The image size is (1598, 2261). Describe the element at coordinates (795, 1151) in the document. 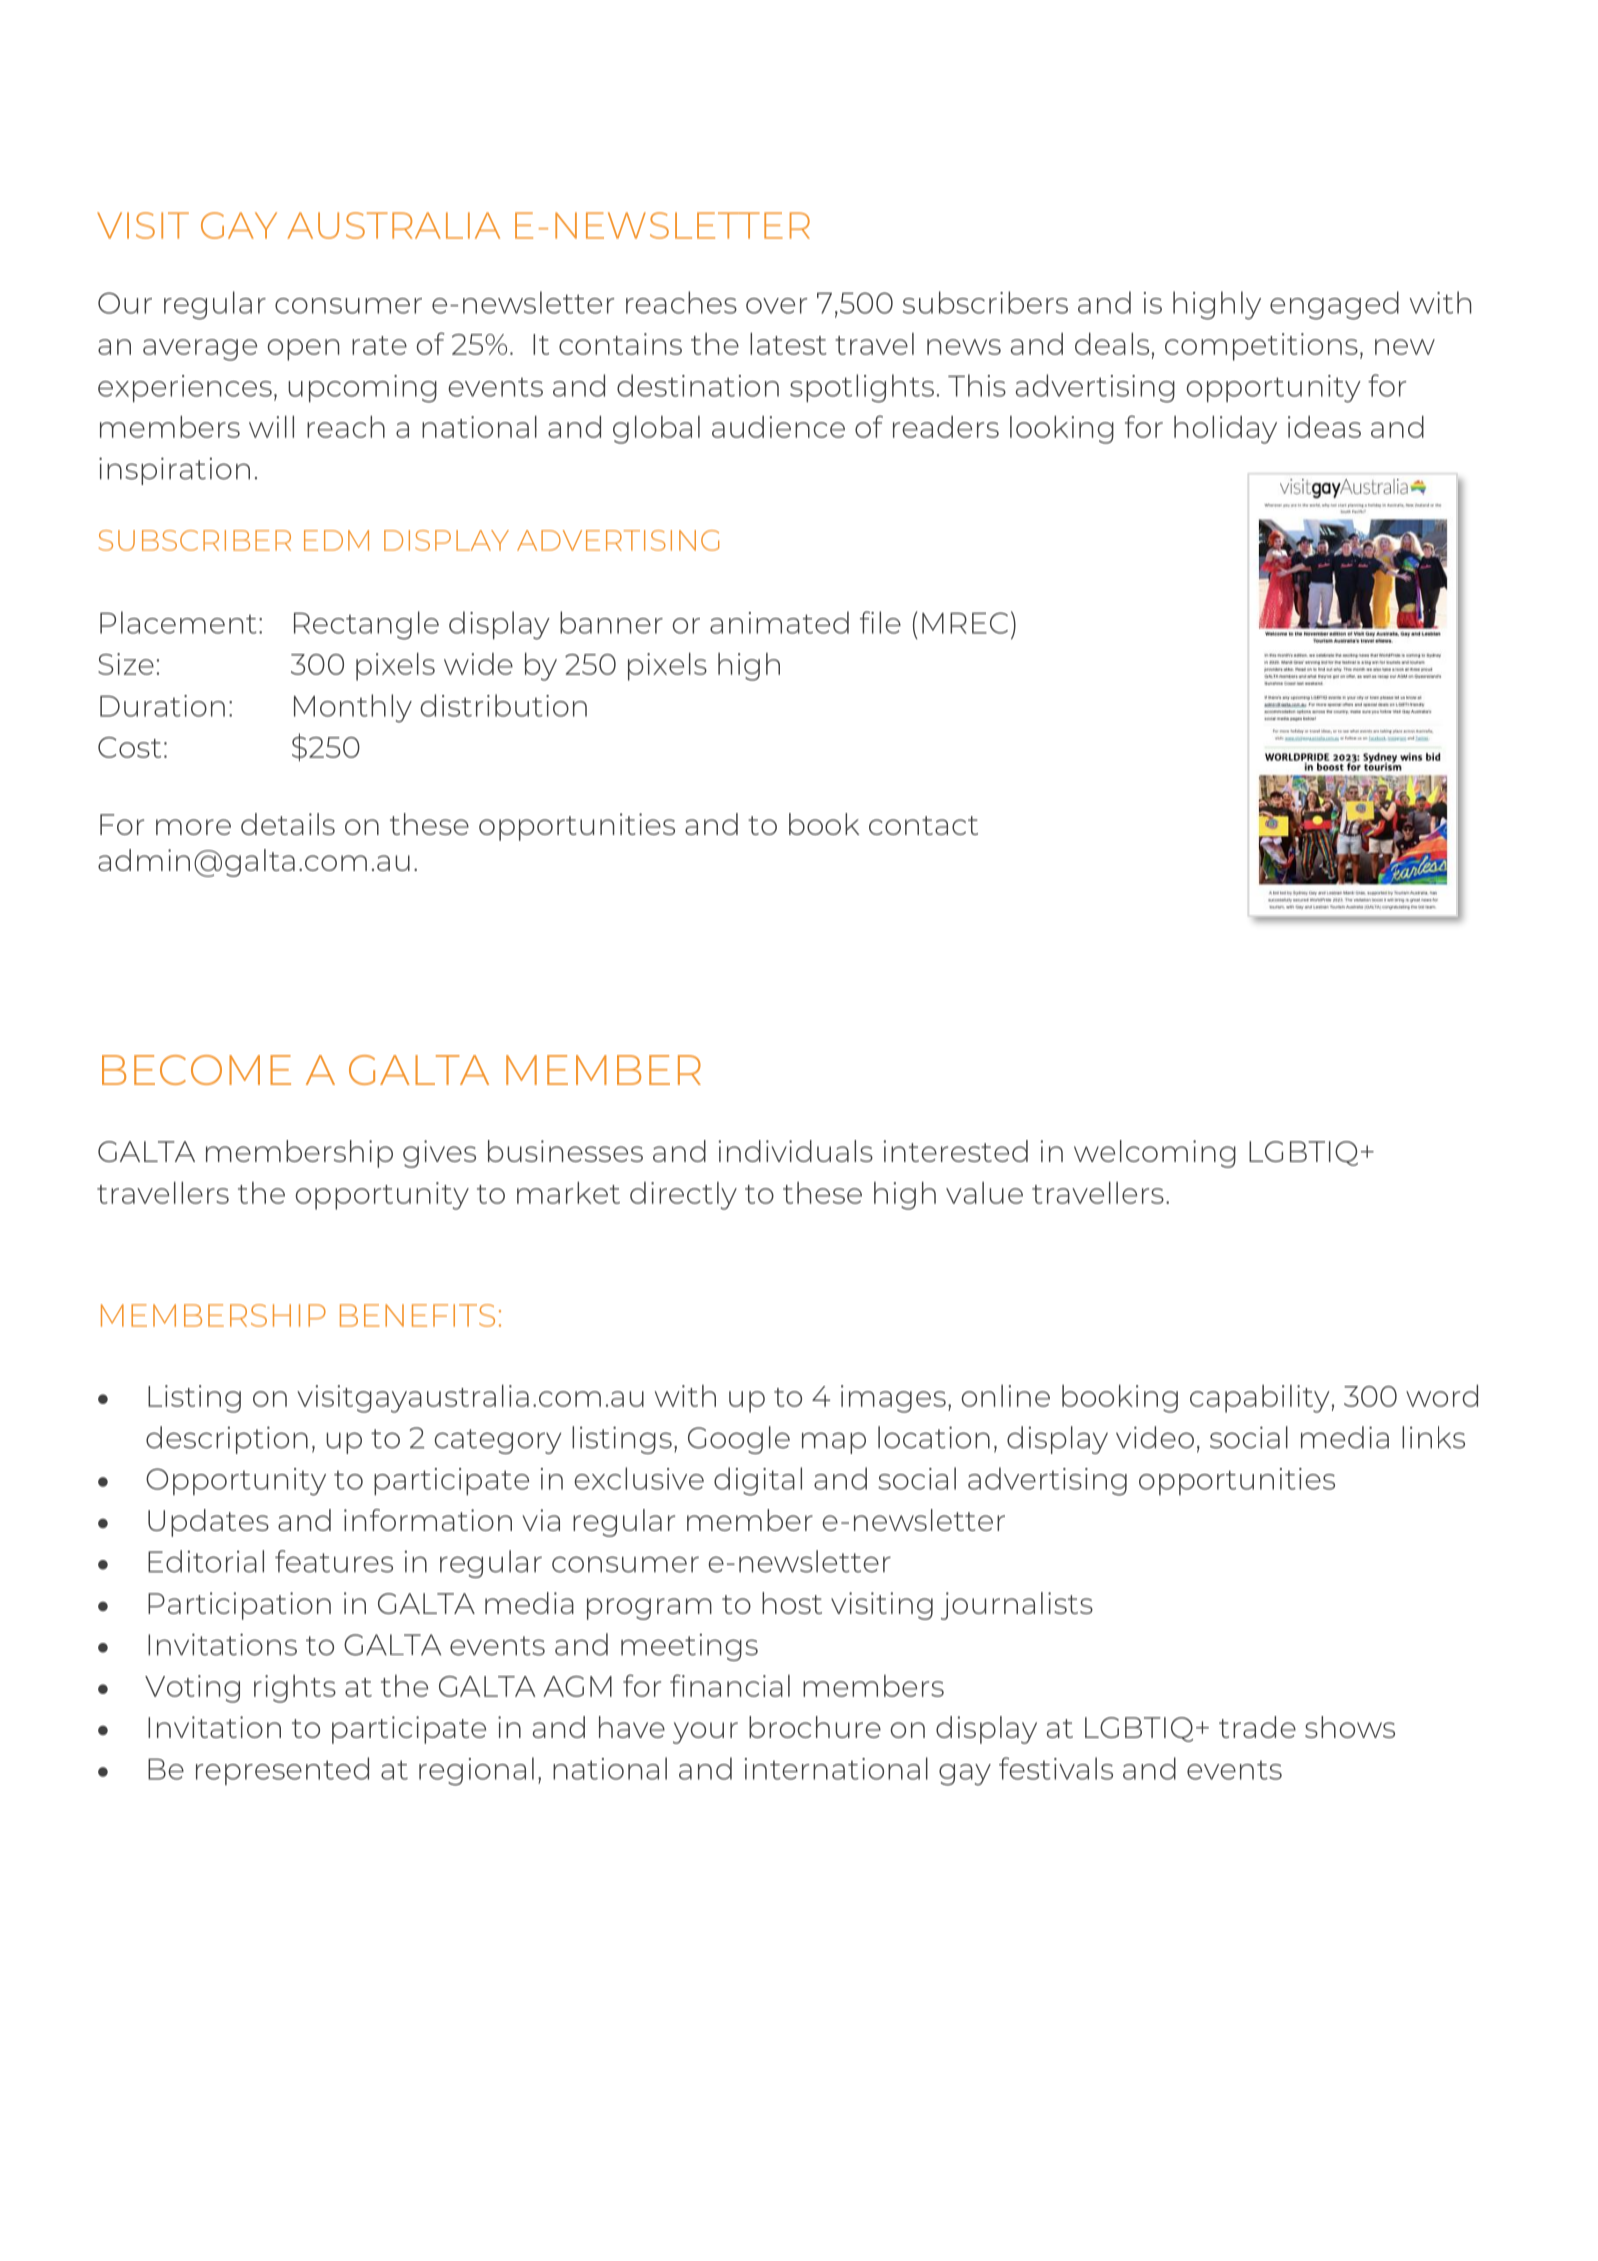

I see `individuals` at that location.
